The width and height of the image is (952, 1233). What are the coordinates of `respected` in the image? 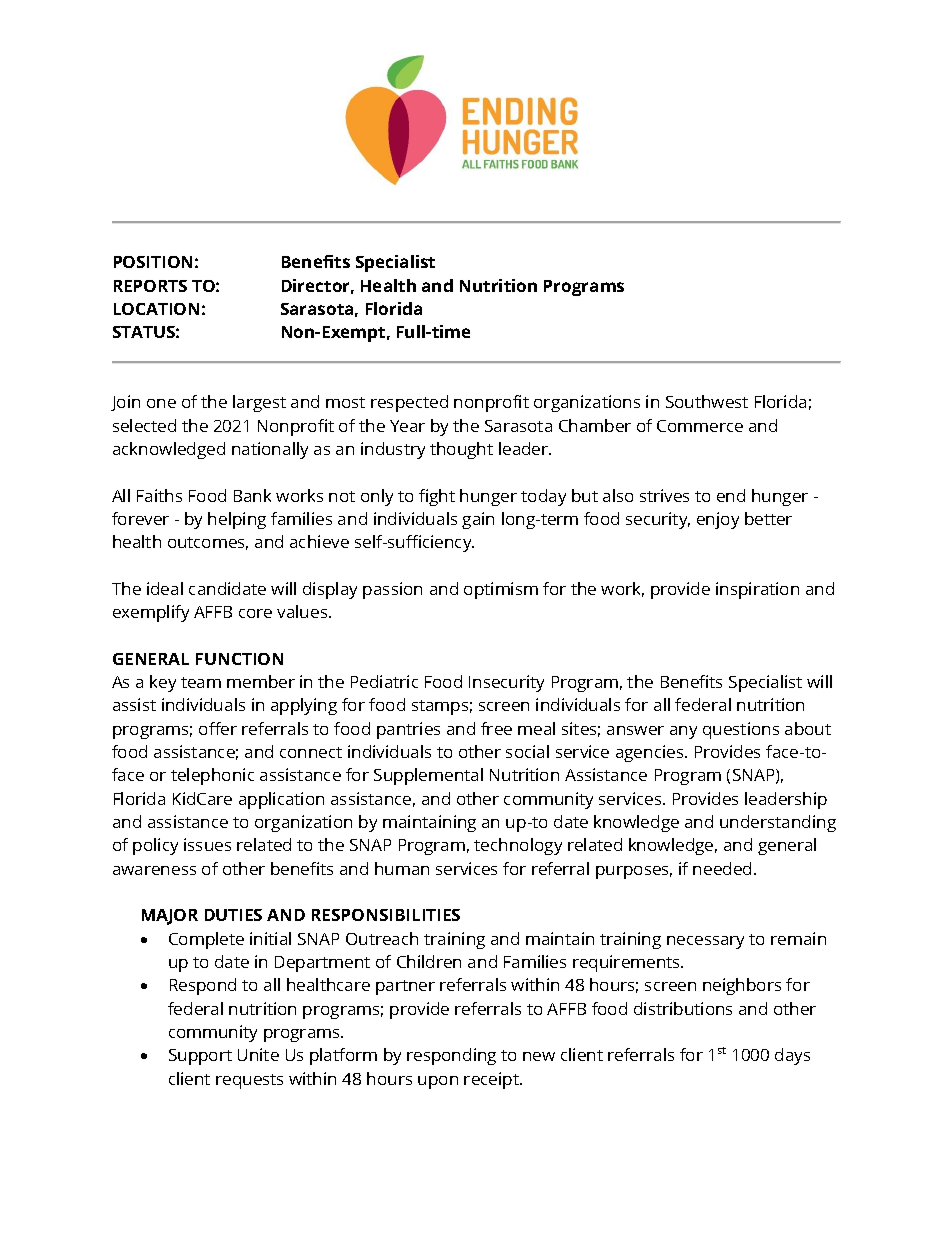 It's located at (409, 403).
